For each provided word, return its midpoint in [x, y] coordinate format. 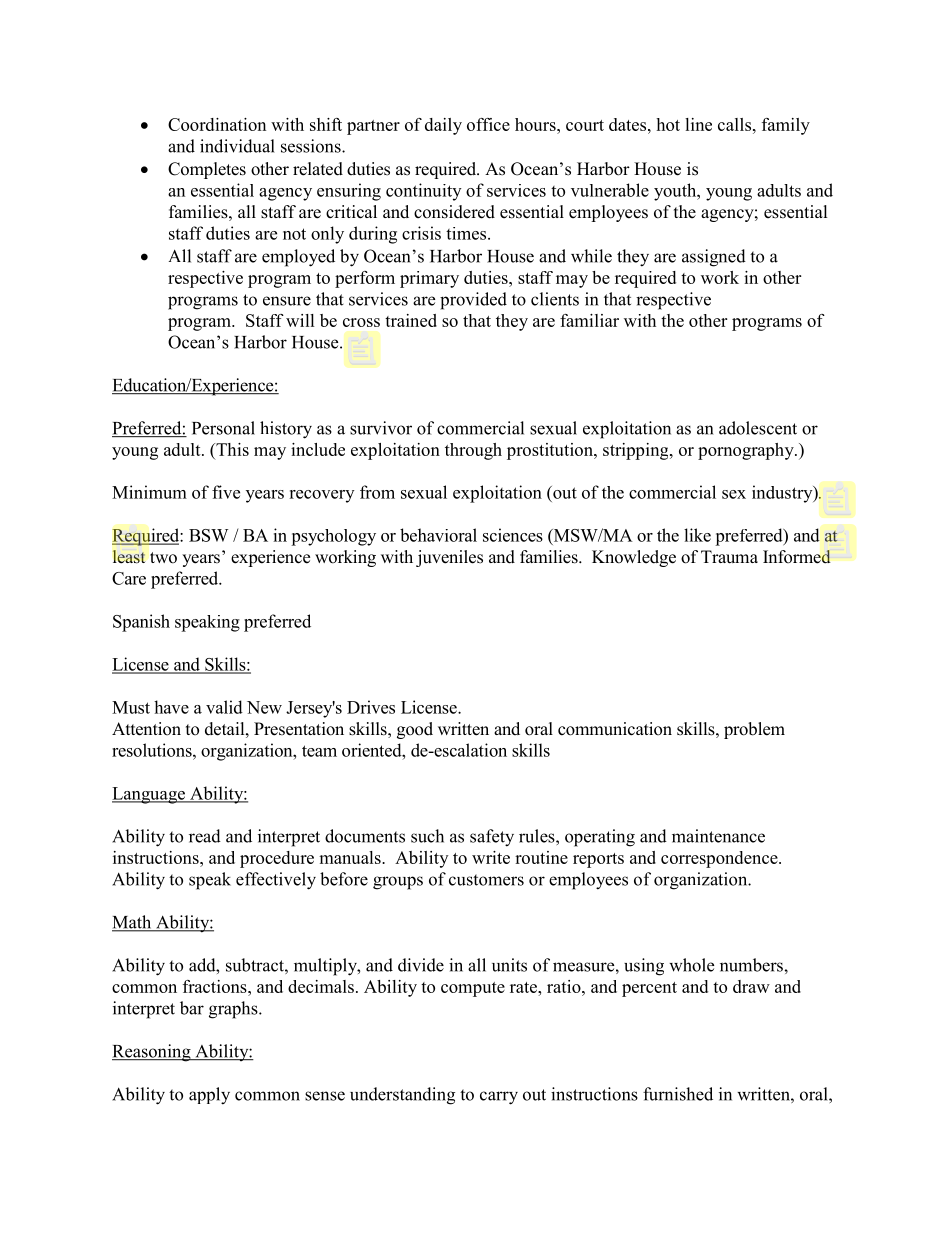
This [231, 449]
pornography [747, 451]
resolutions [153, 750]
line [698, 124]
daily [443, 126]
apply [209, 1096]
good [415, 730]
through [473, 451]
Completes [207, 170]
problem [754, 730]
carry [499, 1098]
